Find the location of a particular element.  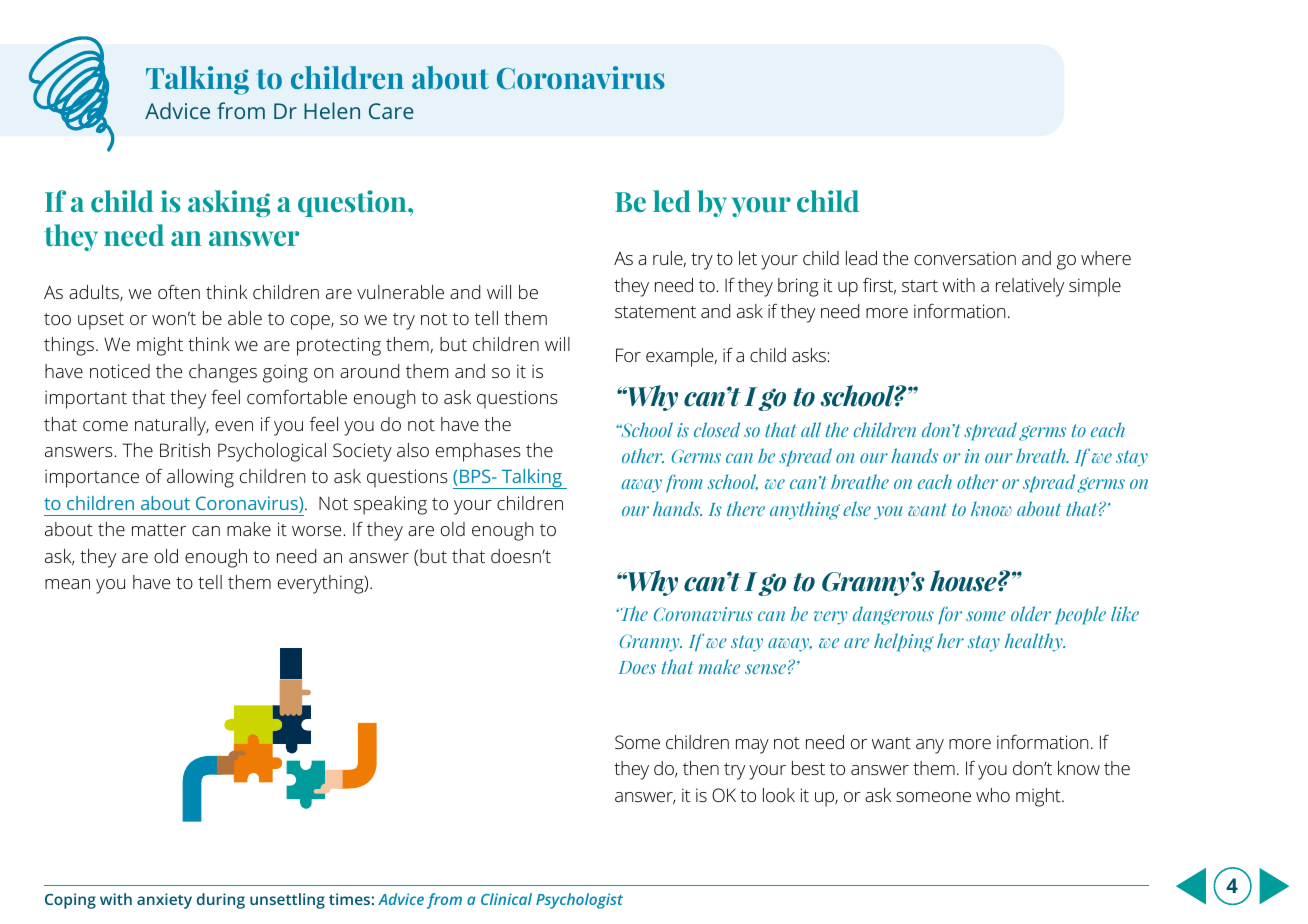

anxiety is located at coordinates (164, 901).
